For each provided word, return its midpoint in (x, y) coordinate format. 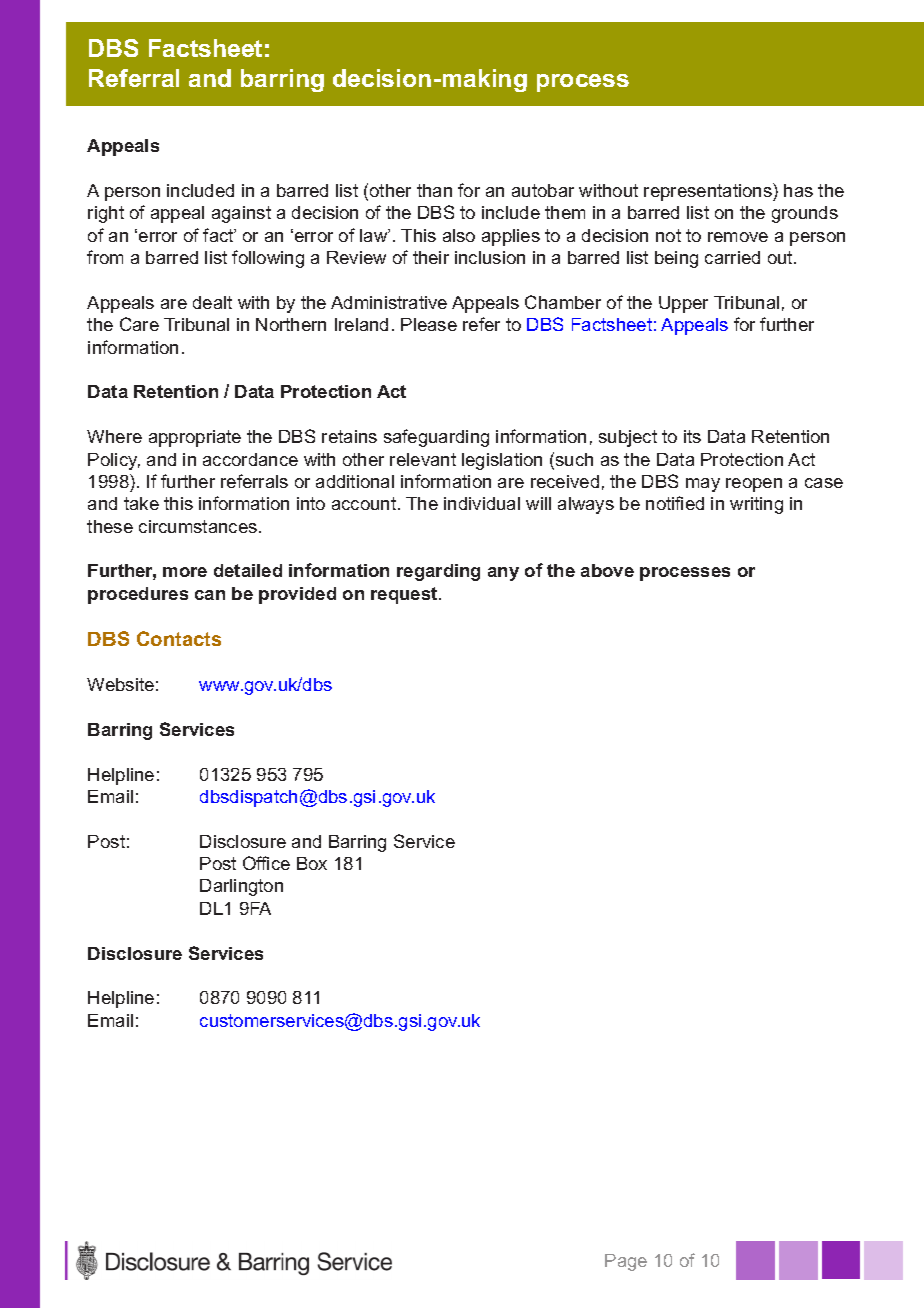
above (607, 570)
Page (626, 1262)
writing (756, 505)
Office (266, 863)
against (241, 214)
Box (312, 863)
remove (738, 237)
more (185, 572)
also (459, 235)
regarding (438, 572)
